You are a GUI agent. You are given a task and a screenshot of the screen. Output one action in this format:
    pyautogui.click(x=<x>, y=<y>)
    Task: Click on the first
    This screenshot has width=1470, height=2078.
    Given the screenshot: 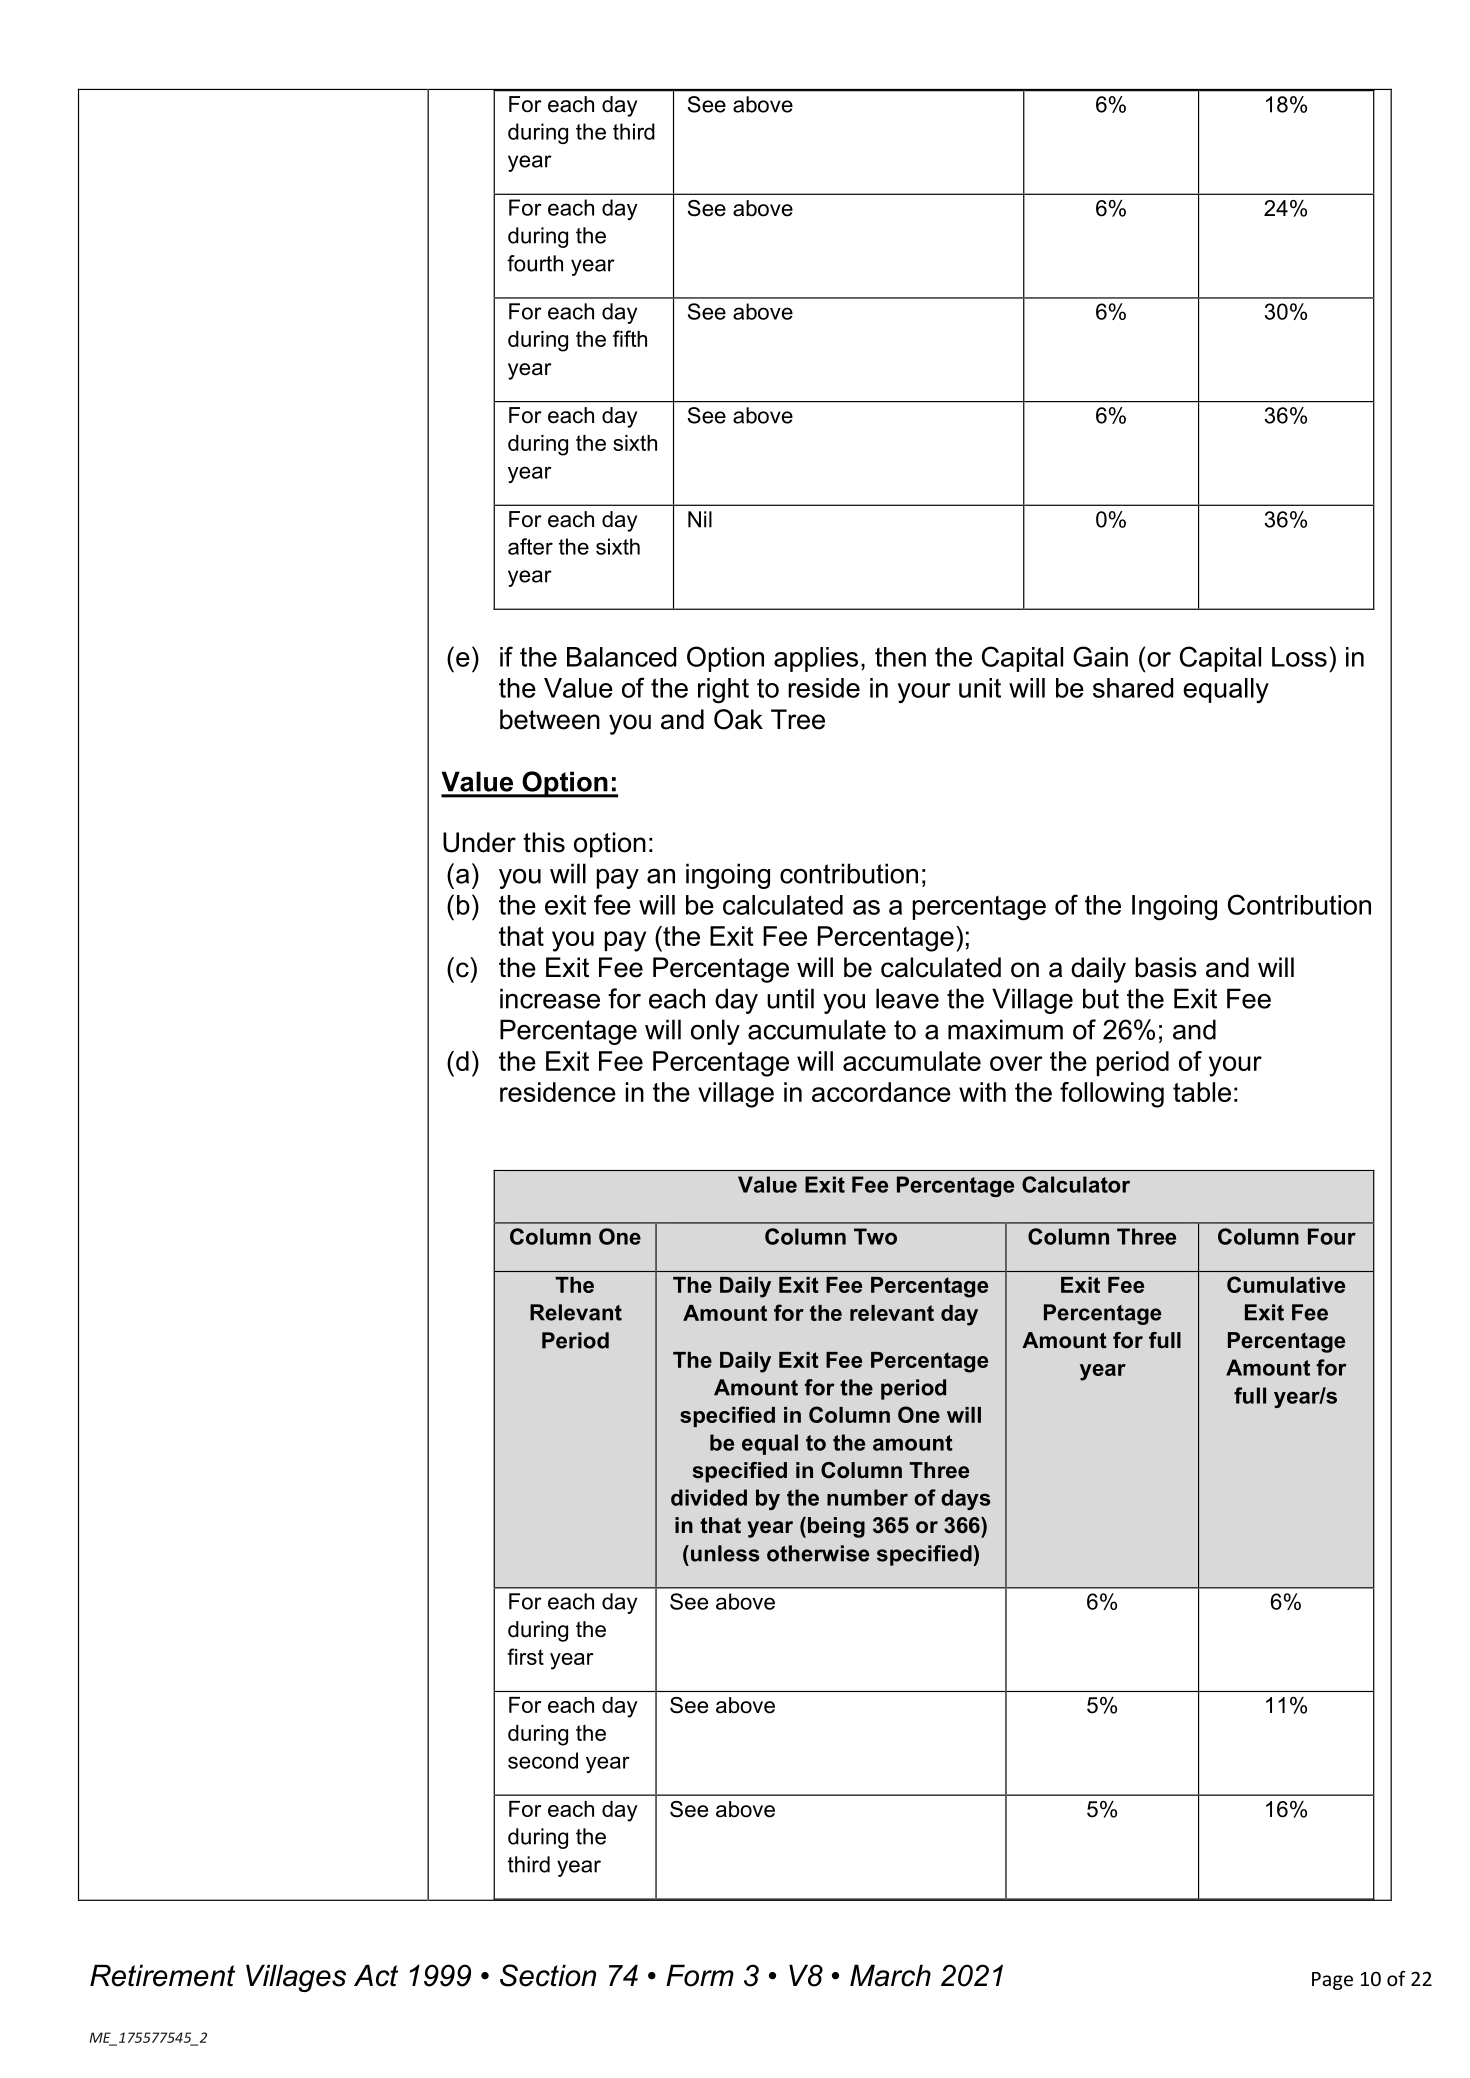 What is the action you would take?
    pyautogui.click(x=525, y=1656)
